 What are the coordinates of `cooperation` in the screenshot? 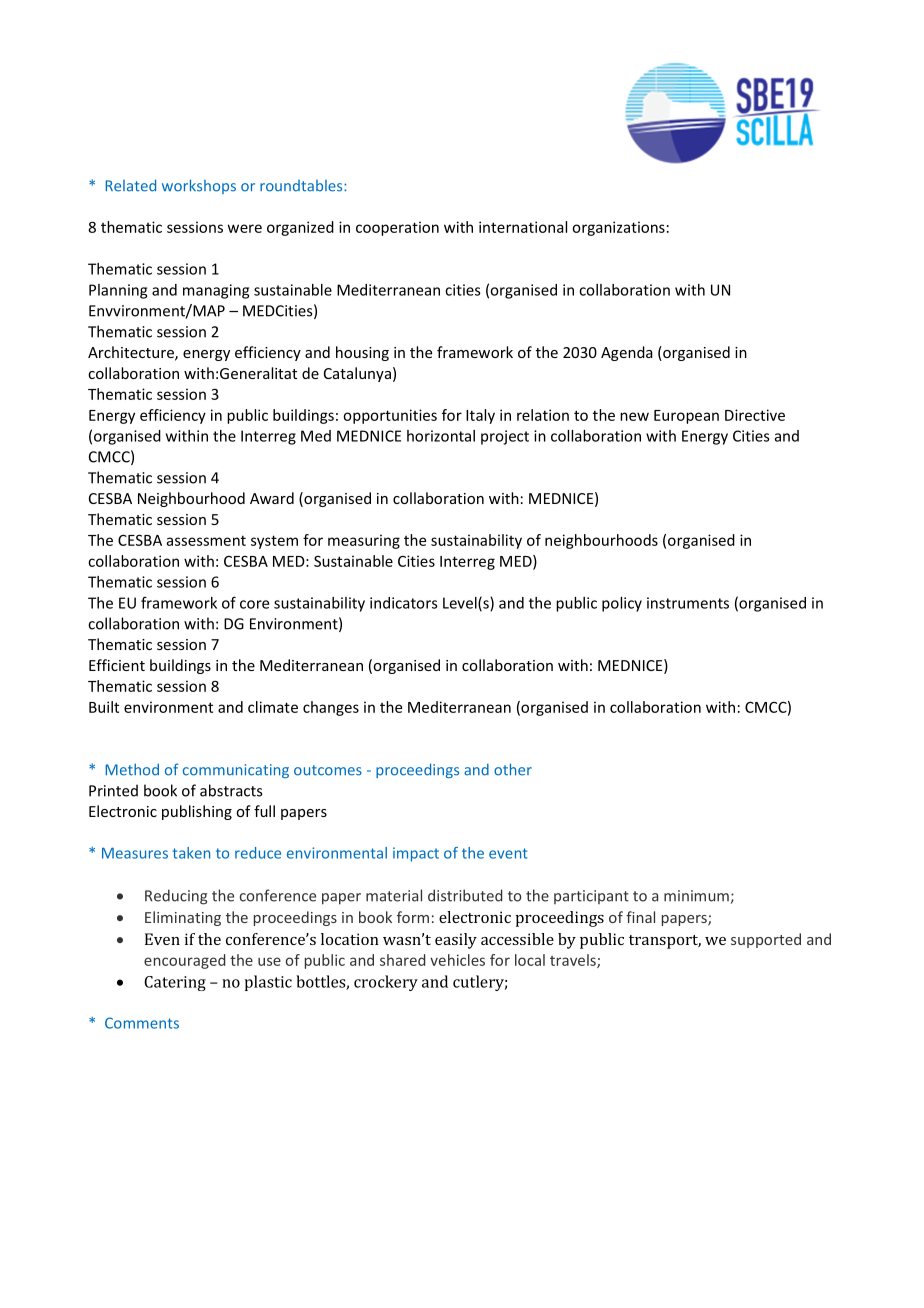 It's located at (397, 228).
